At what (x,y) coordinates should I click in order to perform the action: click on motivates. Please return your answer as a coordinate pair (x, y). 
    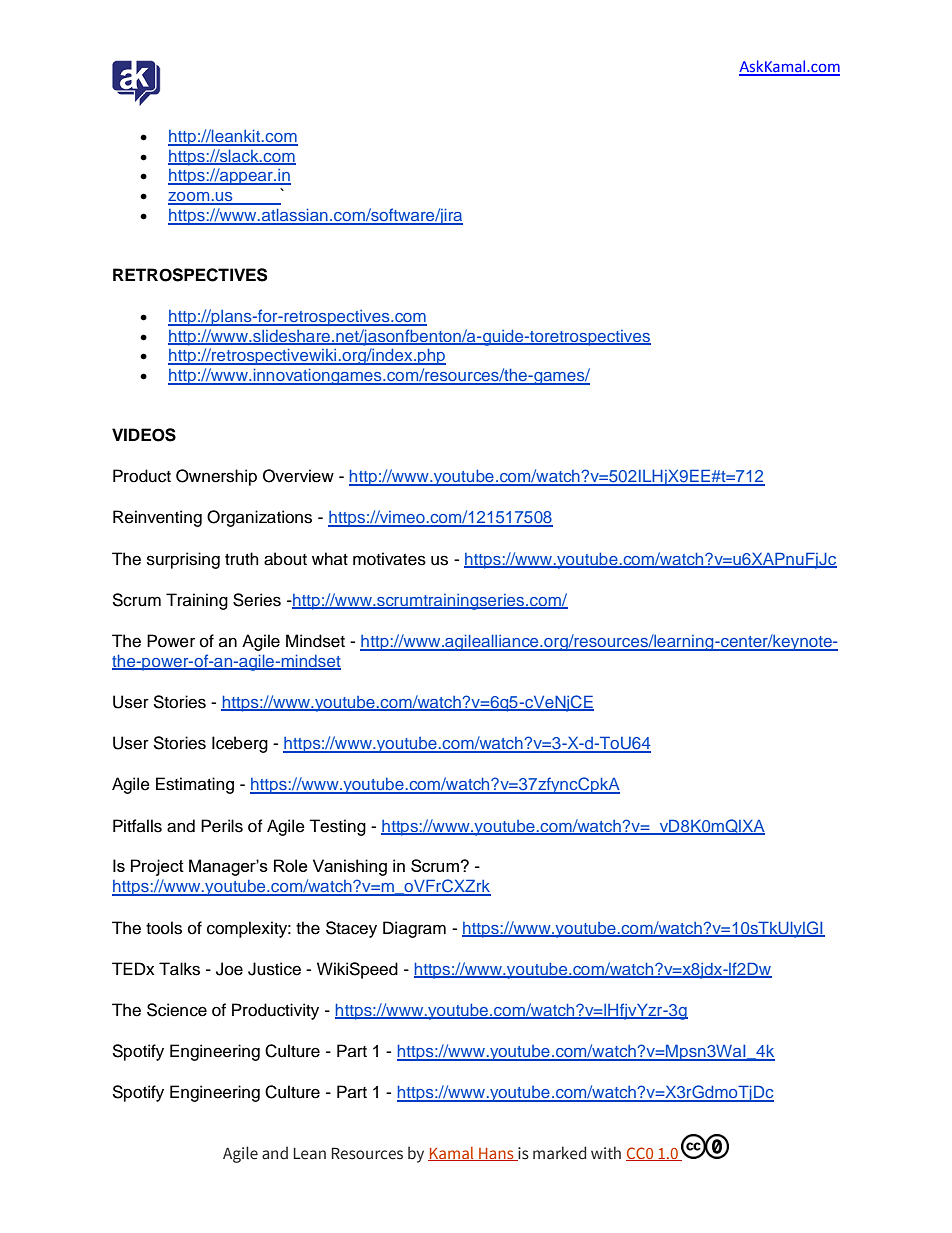
    Looking at the image, I should click on (389, 559).
